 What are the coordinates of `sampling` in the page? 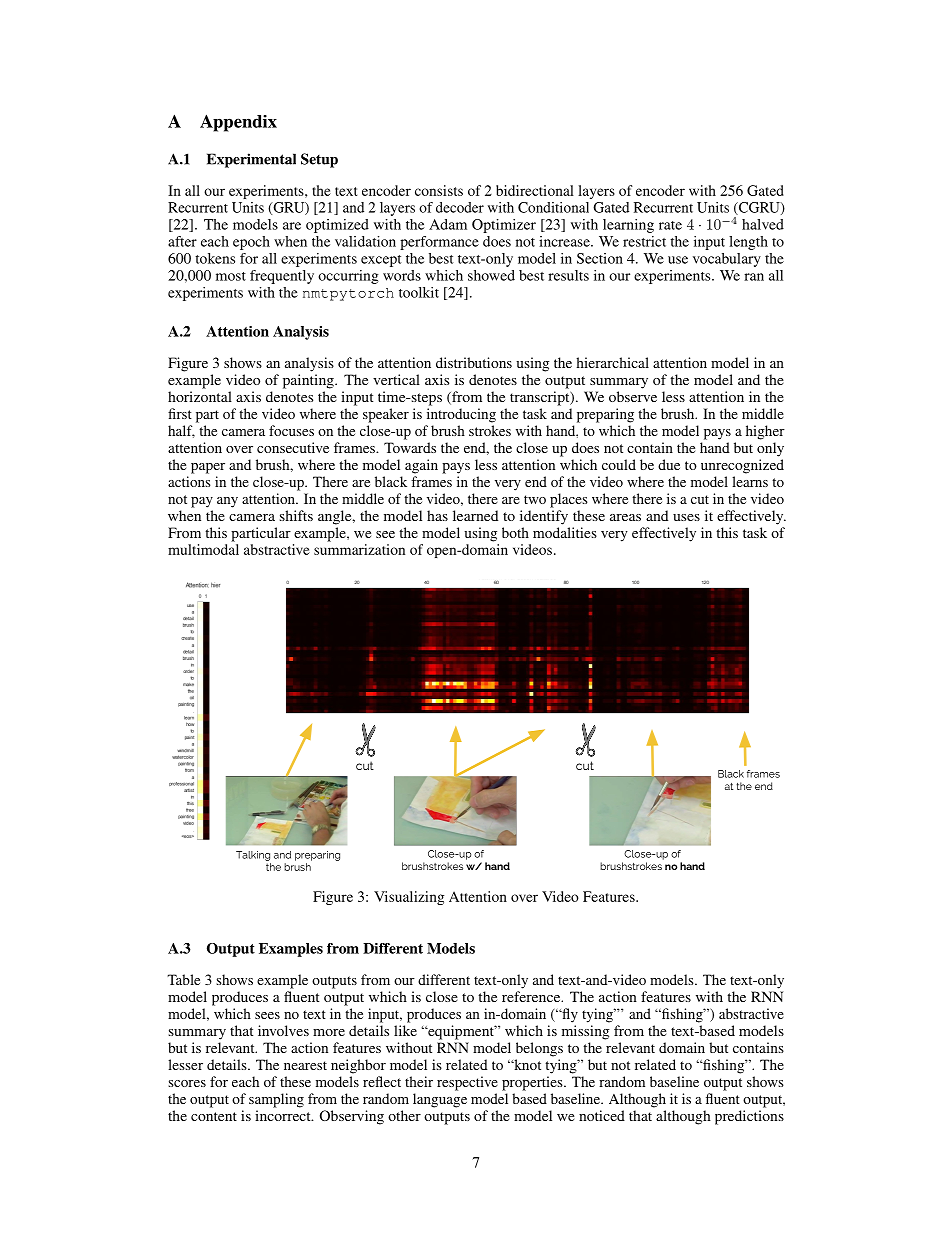 It's located at (276, 1100).
